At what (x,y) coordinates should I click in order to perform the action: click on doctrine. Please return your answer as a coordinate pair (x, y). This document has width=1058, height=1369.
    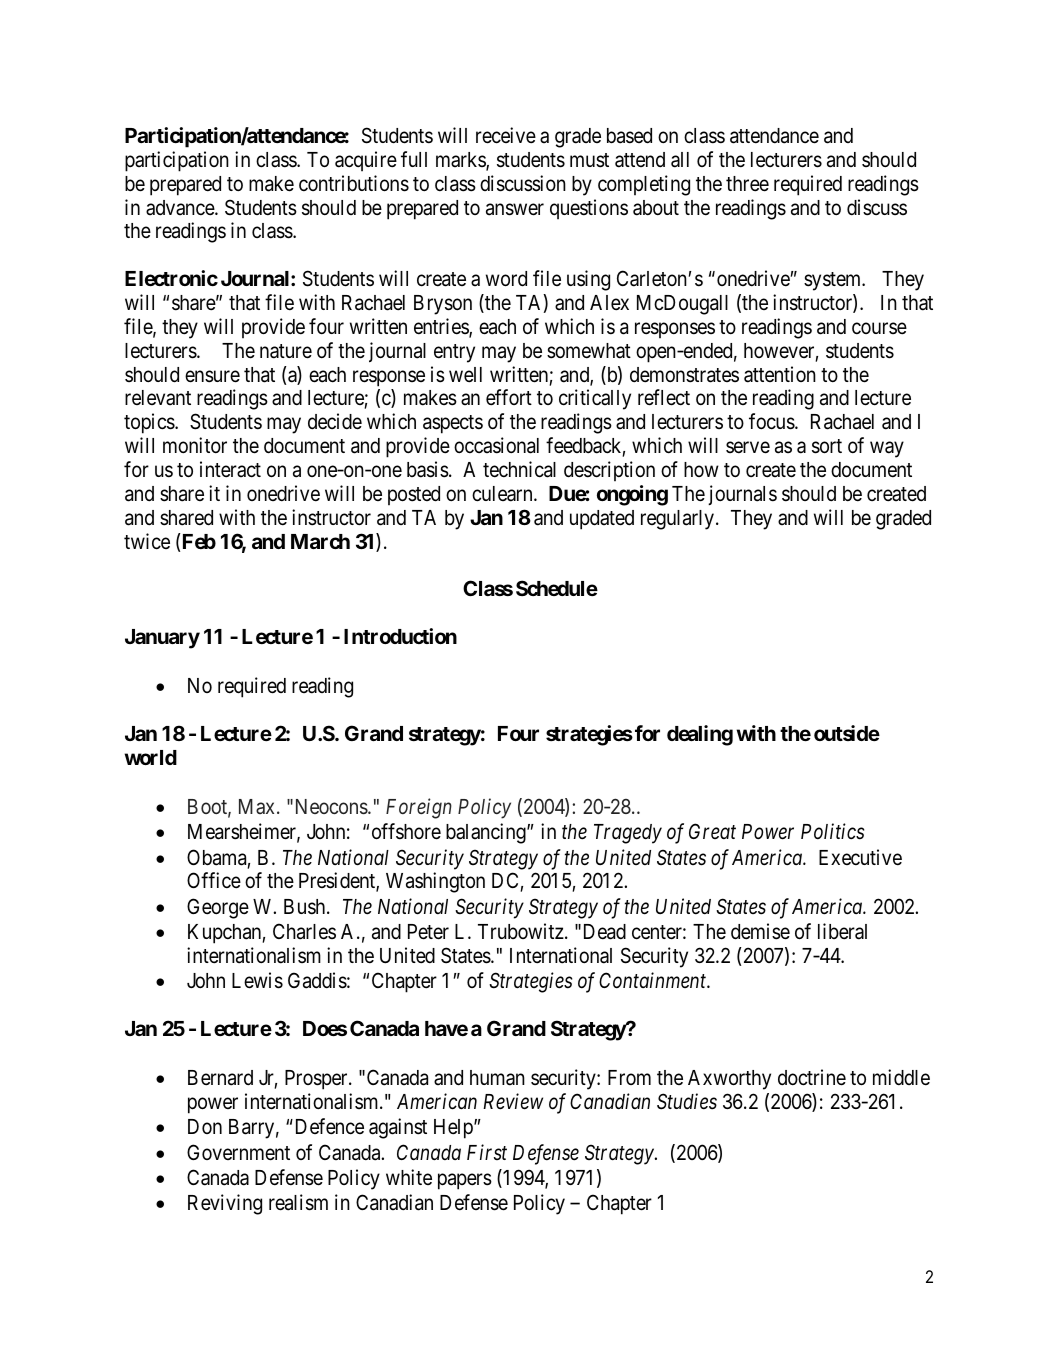
    Looking at the image, I should click on (812, 1077).
